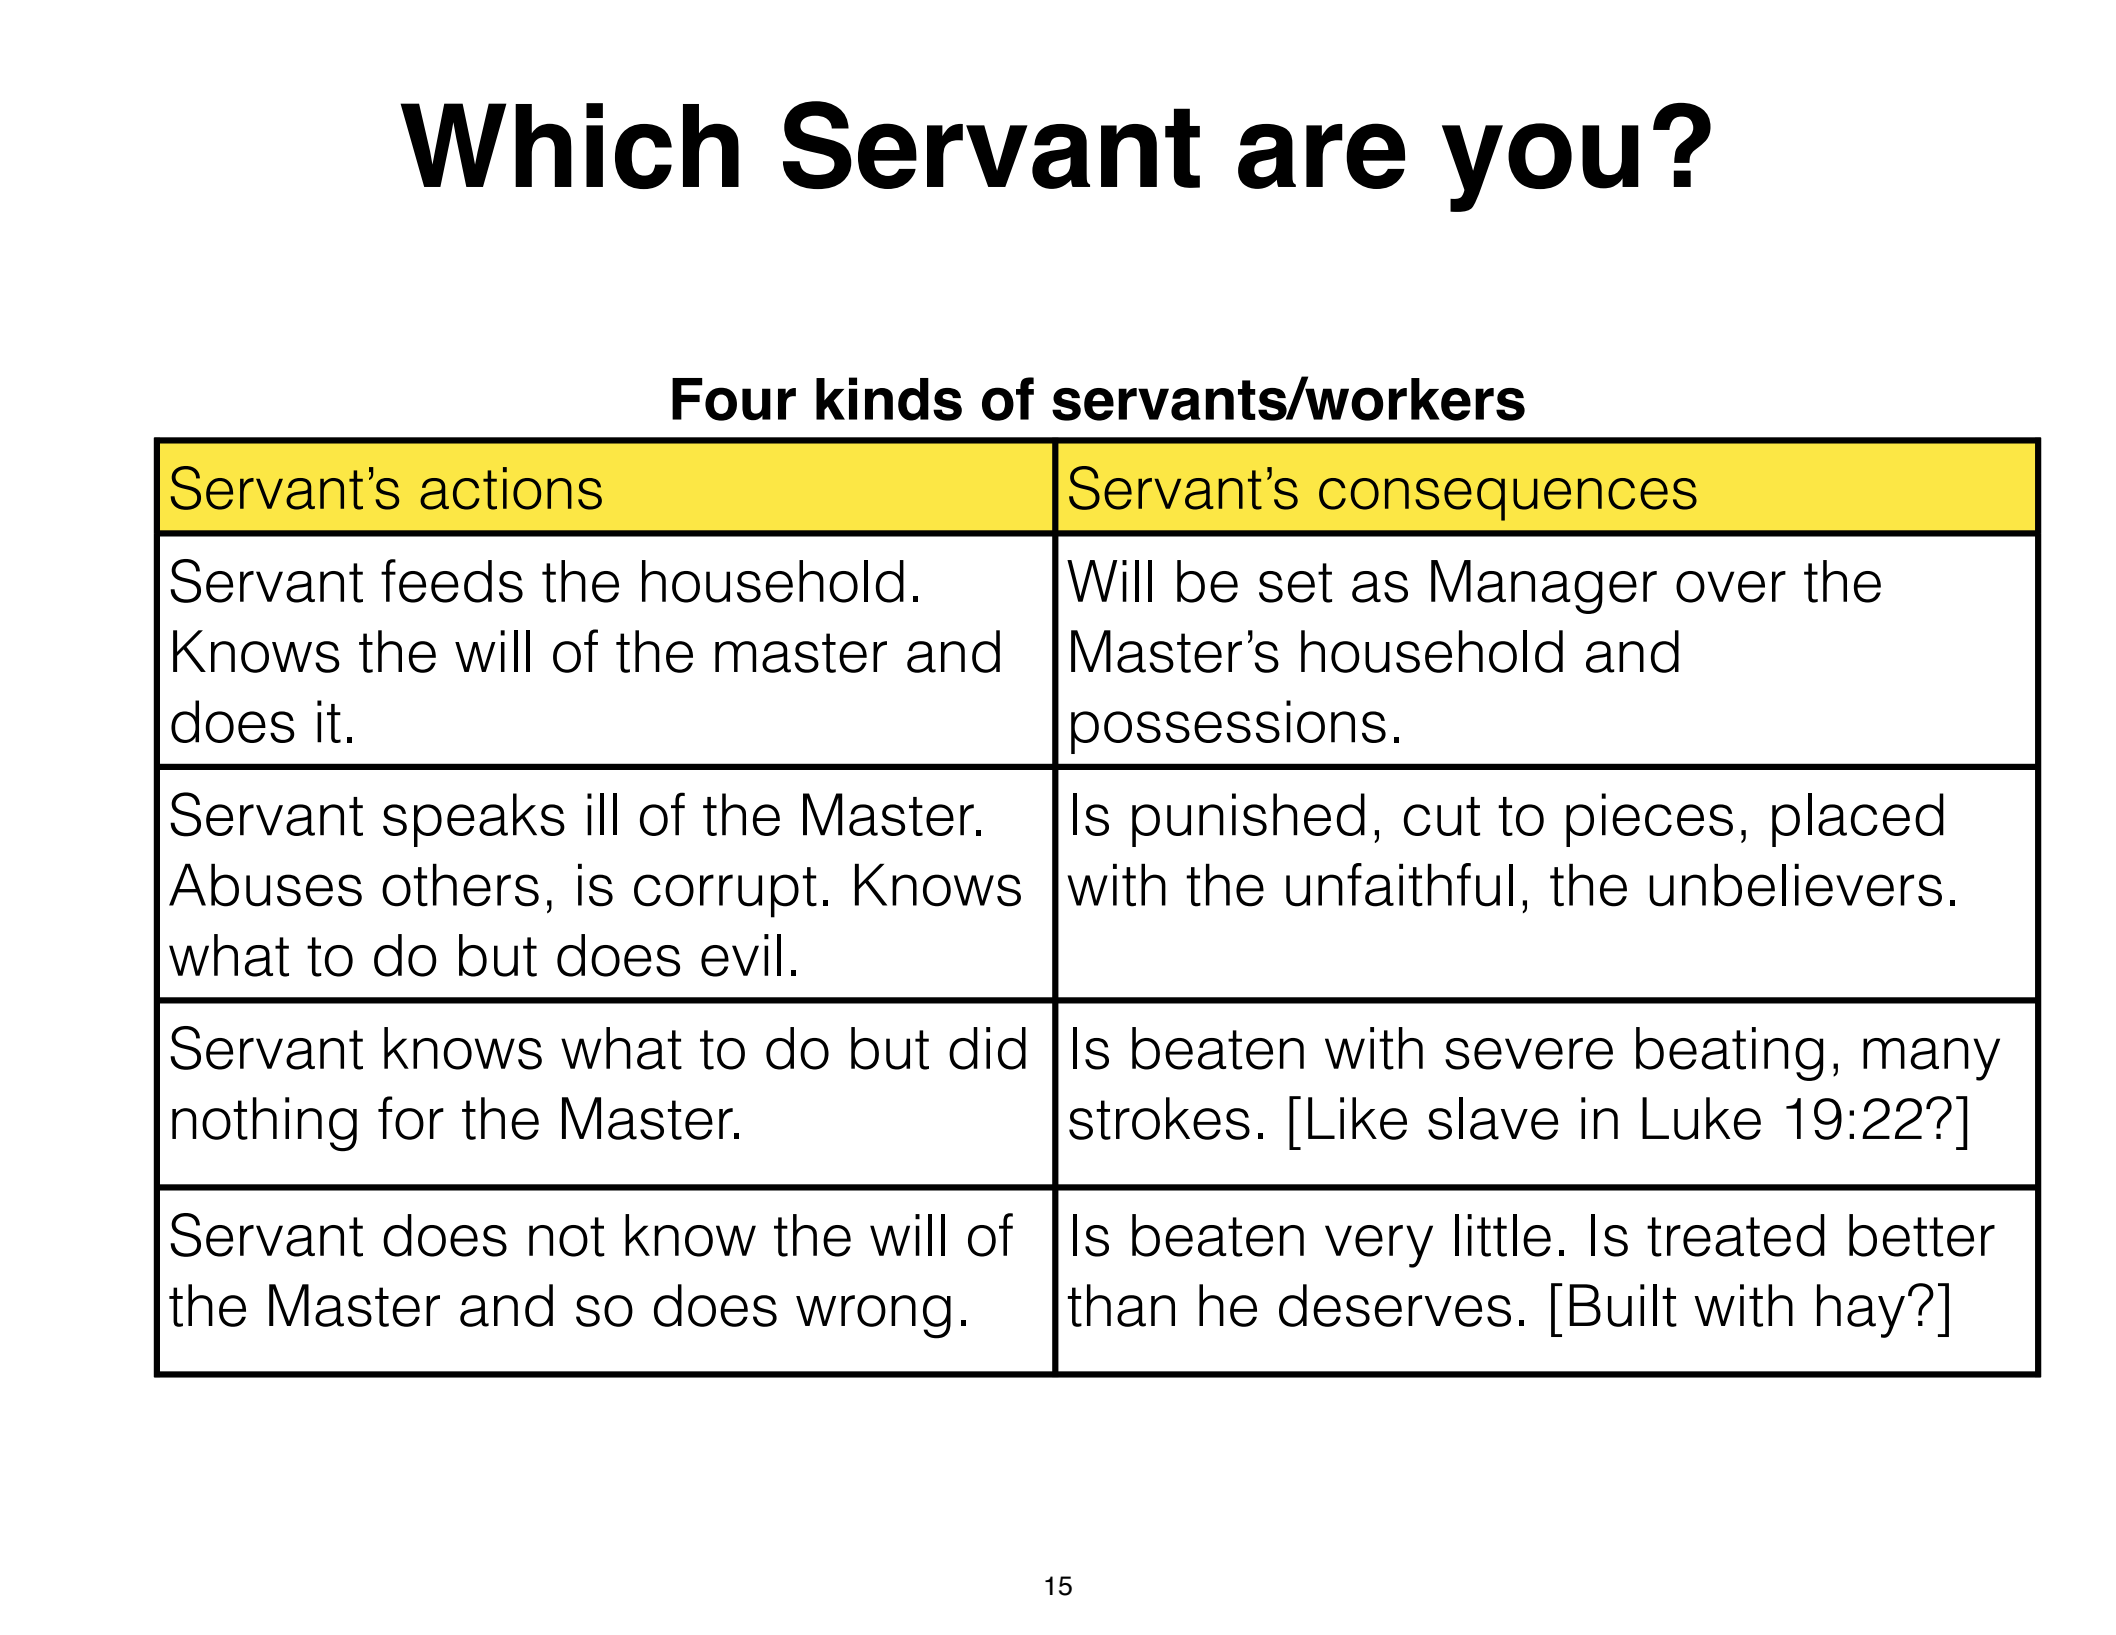 This screenshot has width=2116, height=1635. I want to click on Which, so click(569, 146).
